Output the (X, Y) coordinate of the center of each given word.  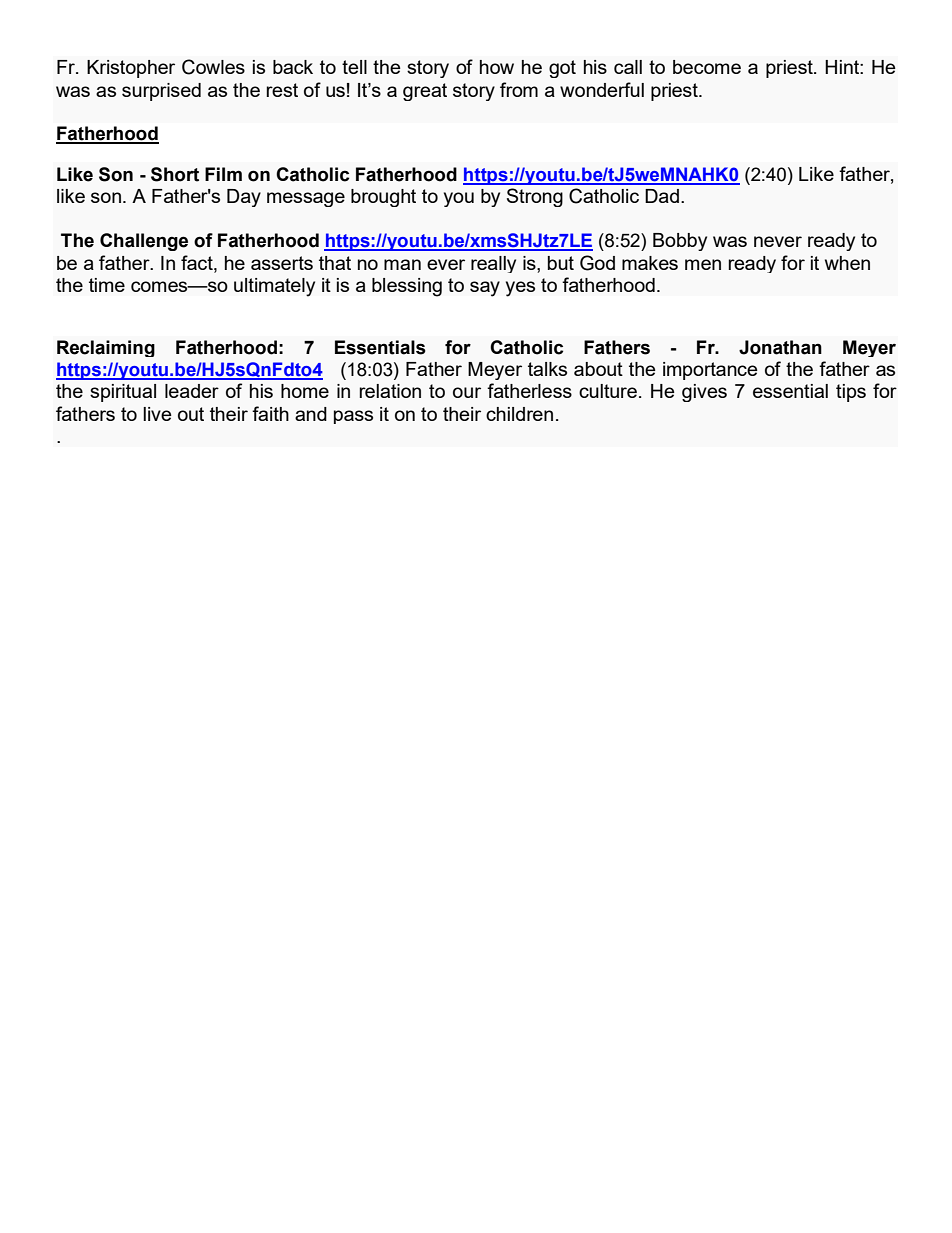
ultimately (274, 287)
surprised (161, 92)
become (707, 67)
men (703, 264)
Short (175, 174)
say (485, 289)
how (497, 67)
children (519, 414)
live (157, 414)
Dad (662, 196)
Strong (535, 197)
